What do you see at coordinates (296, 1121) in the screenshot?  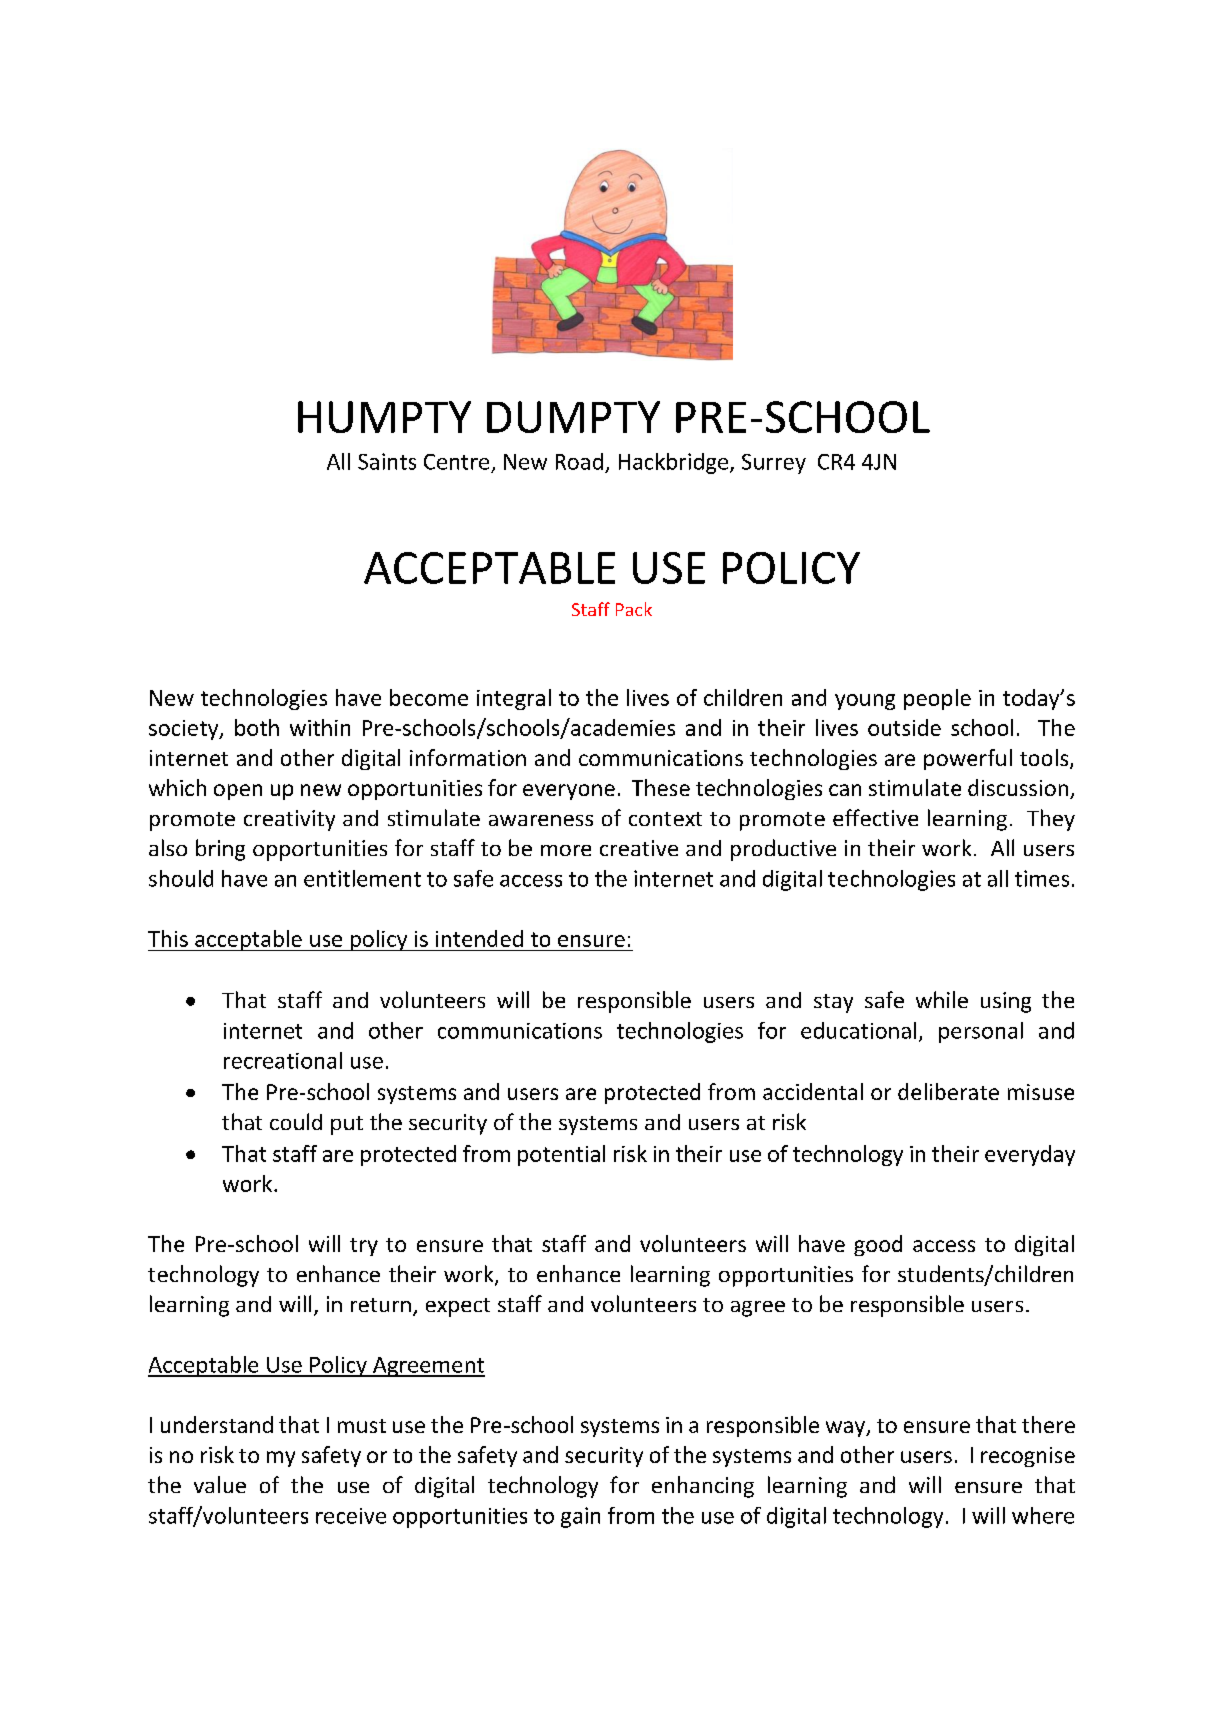 I see `could` at bounding box center [296, 1121].
